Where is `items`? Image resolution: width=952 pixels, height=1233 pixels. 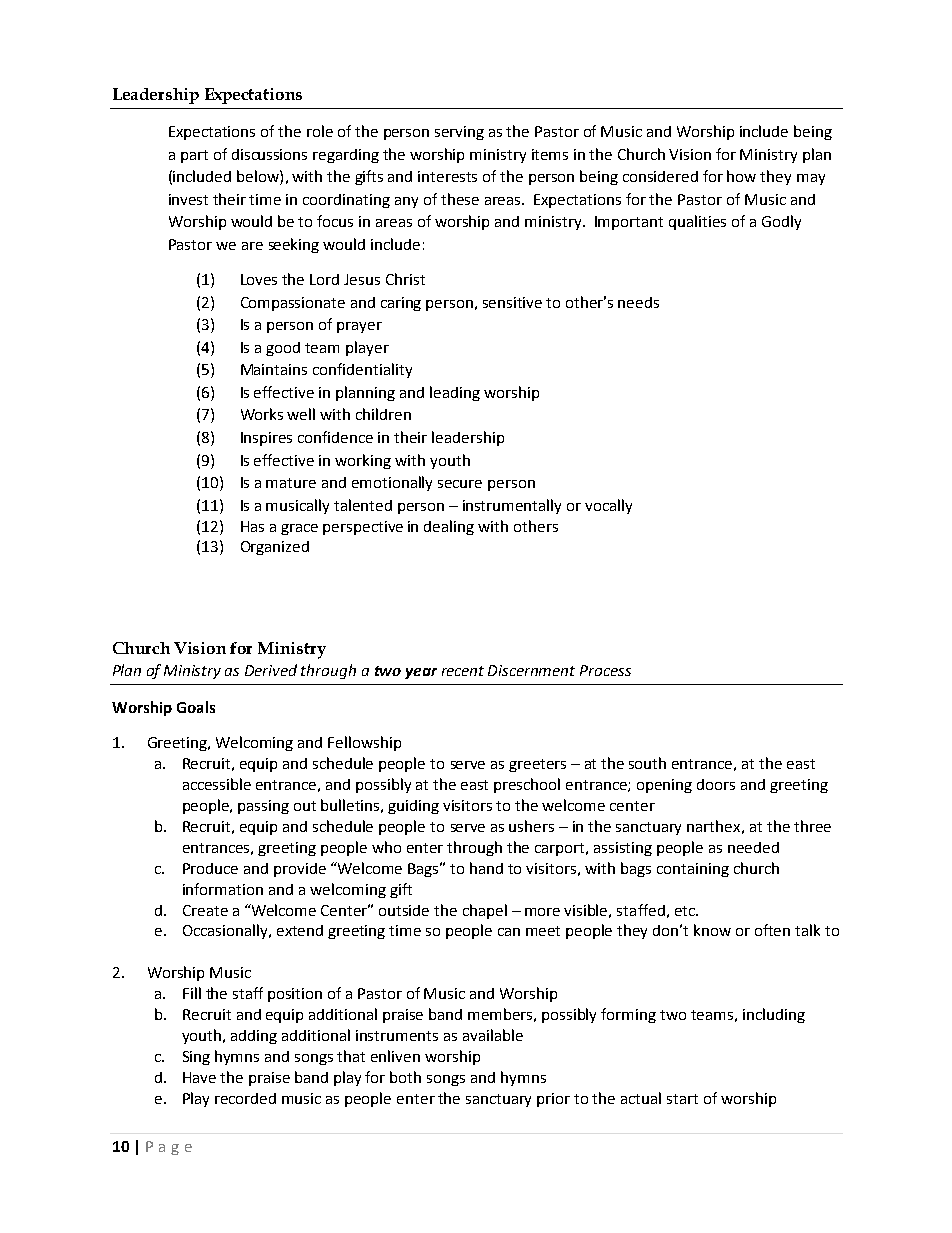 items is located at coordinates (550, 154).
